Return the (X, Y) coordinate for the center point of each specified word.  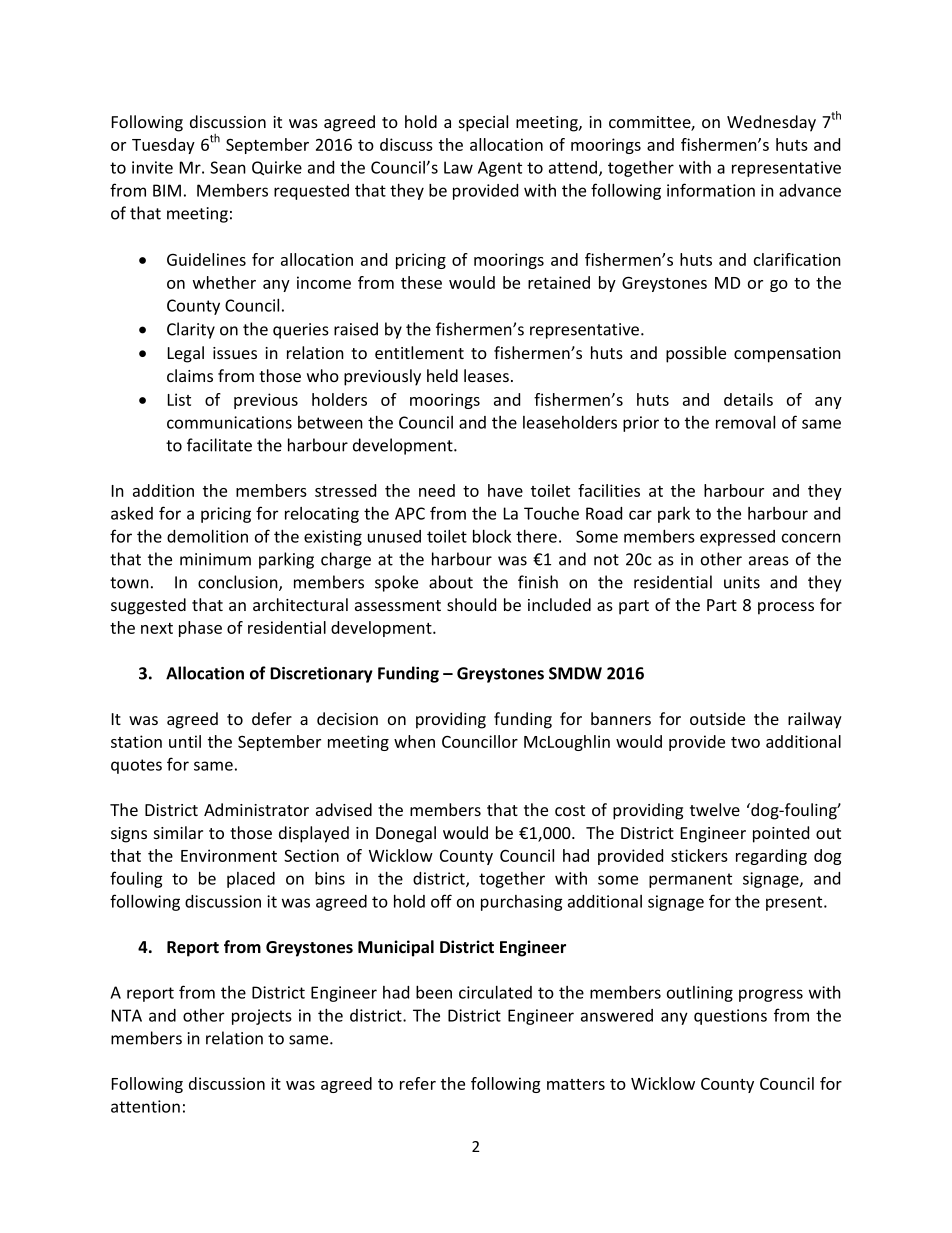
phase (200, 629)
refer (418, 1083)
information (711, 190)
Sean (228, 167)
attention (145, 1106)
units (742, 582)
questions (730, 1017)
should (471, 604)
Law (458, 167)
